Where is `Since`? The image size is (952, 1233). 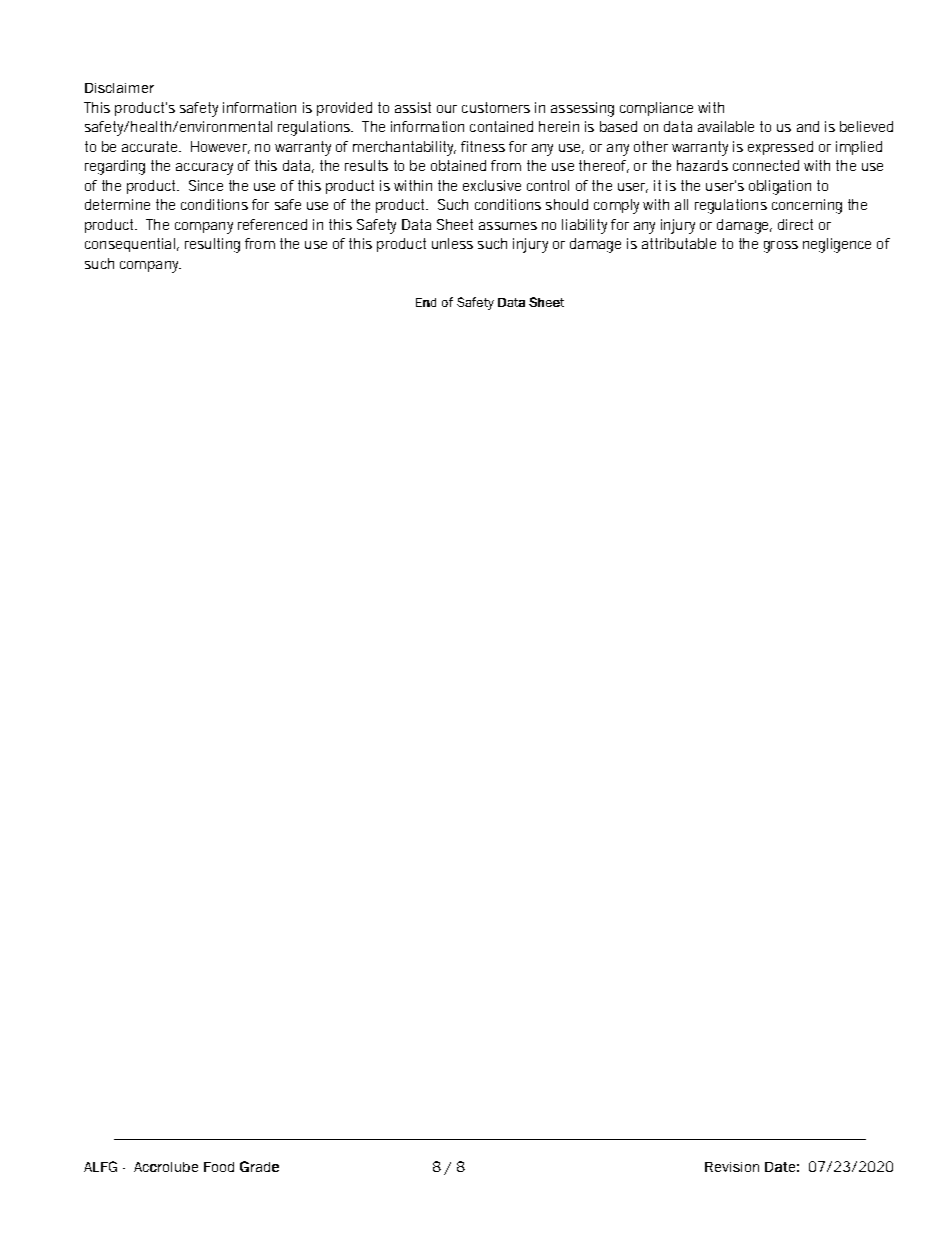
Since is located at coordinates (206, 185).
